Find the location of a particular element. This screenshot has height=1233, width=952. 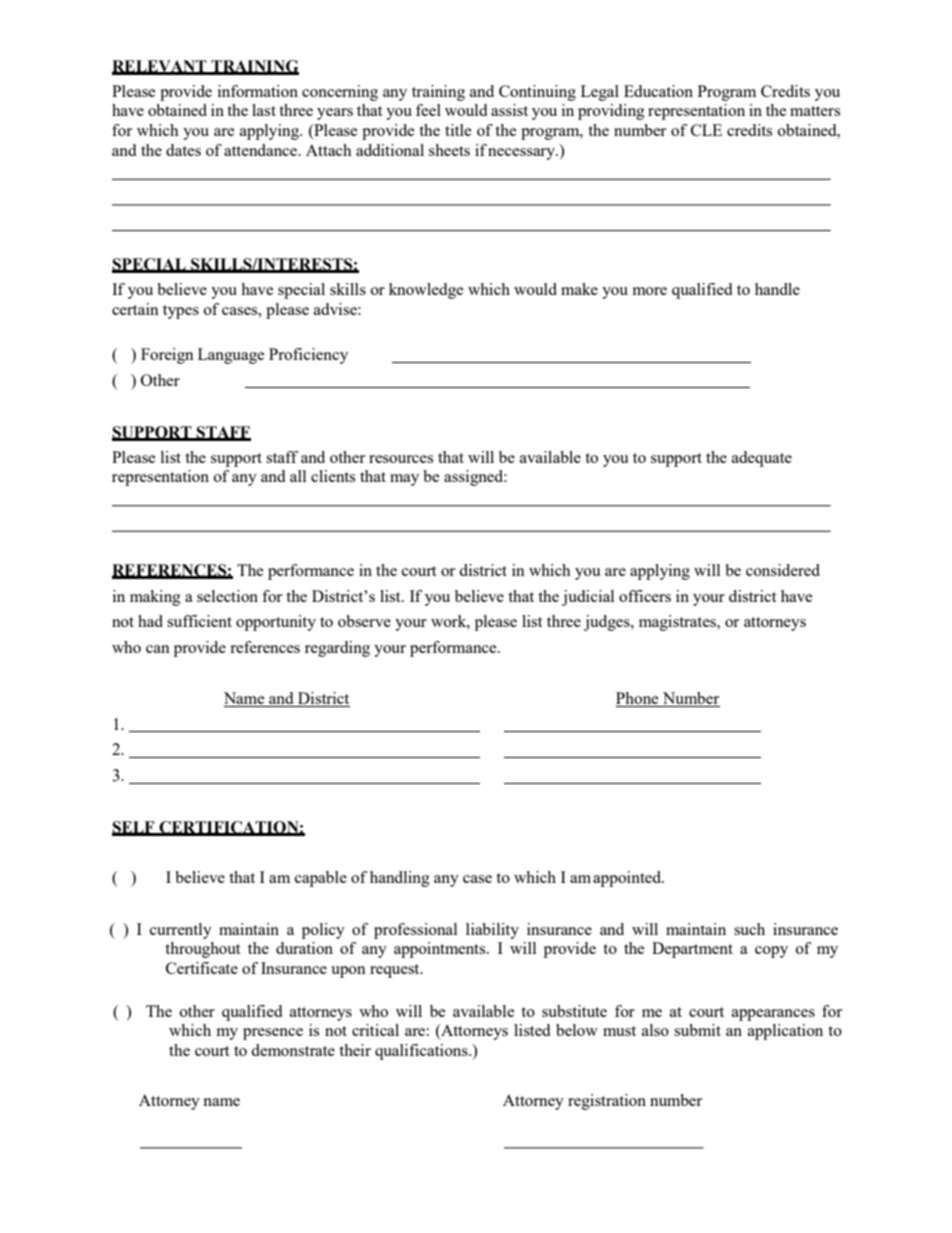

title is located at coordinates (458, 130).
